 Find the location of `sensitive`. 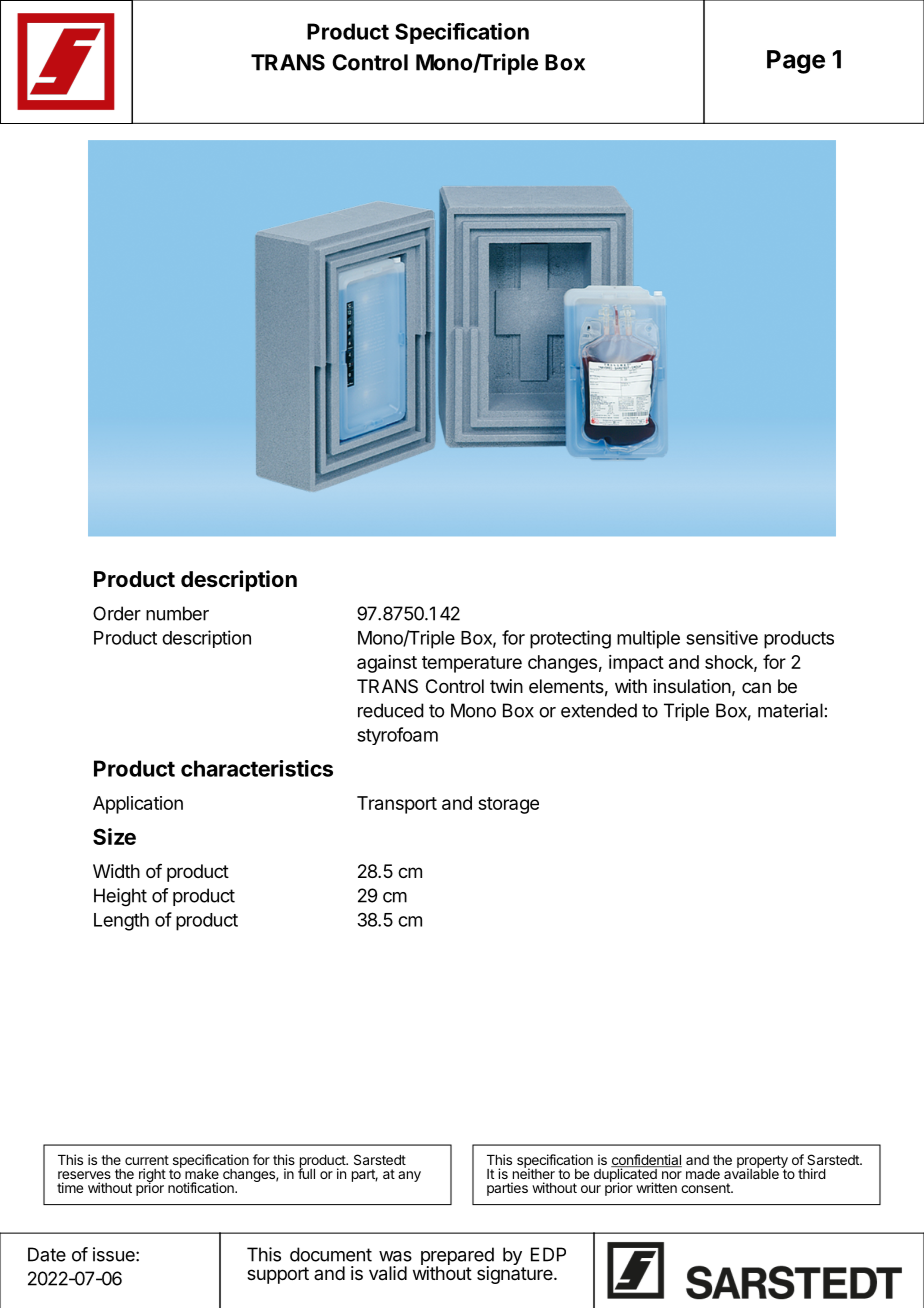

sensitive is located at coordinates (722, 637).
